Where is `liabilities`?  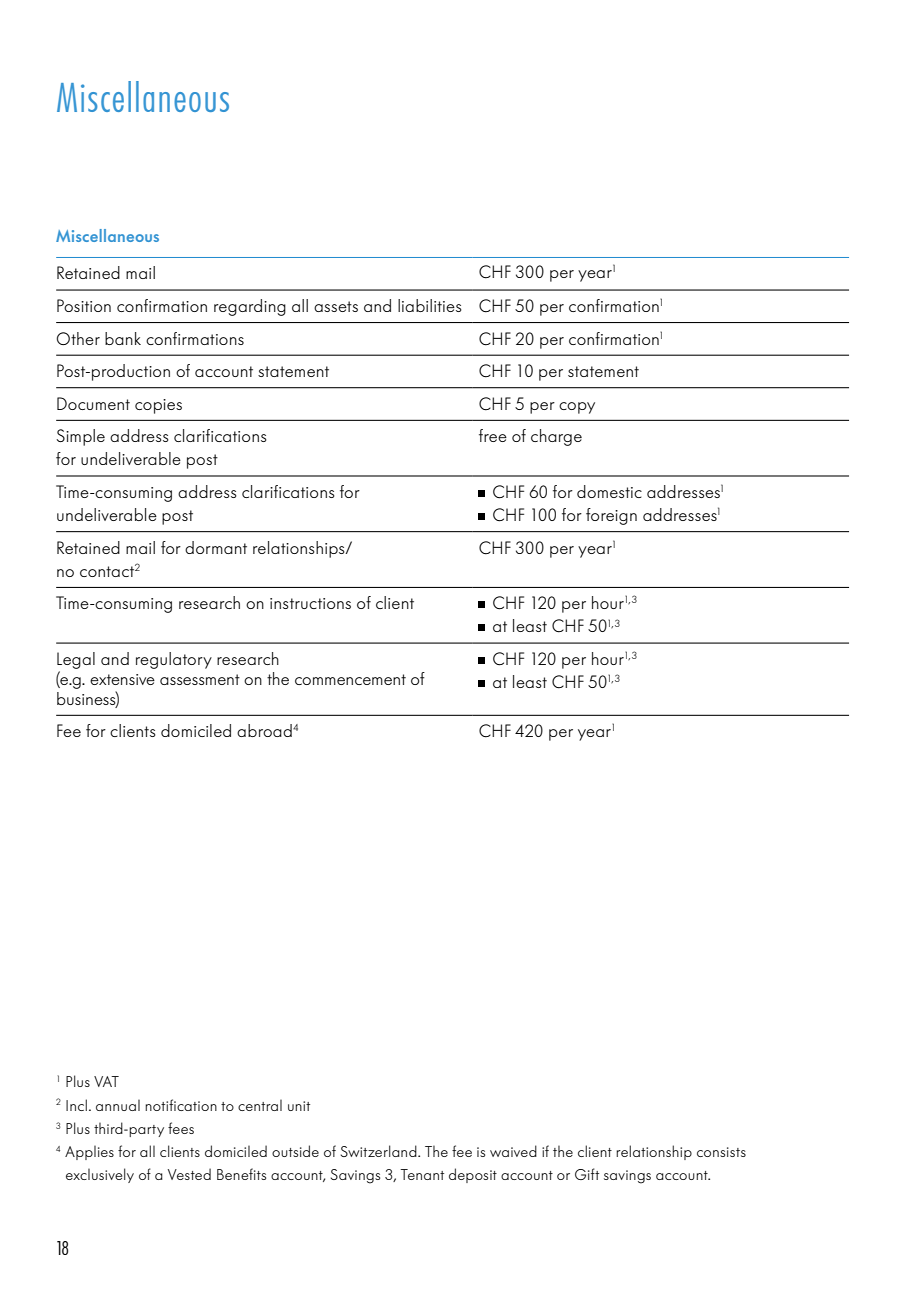
liabilities is located at coordinates (430, 305).
